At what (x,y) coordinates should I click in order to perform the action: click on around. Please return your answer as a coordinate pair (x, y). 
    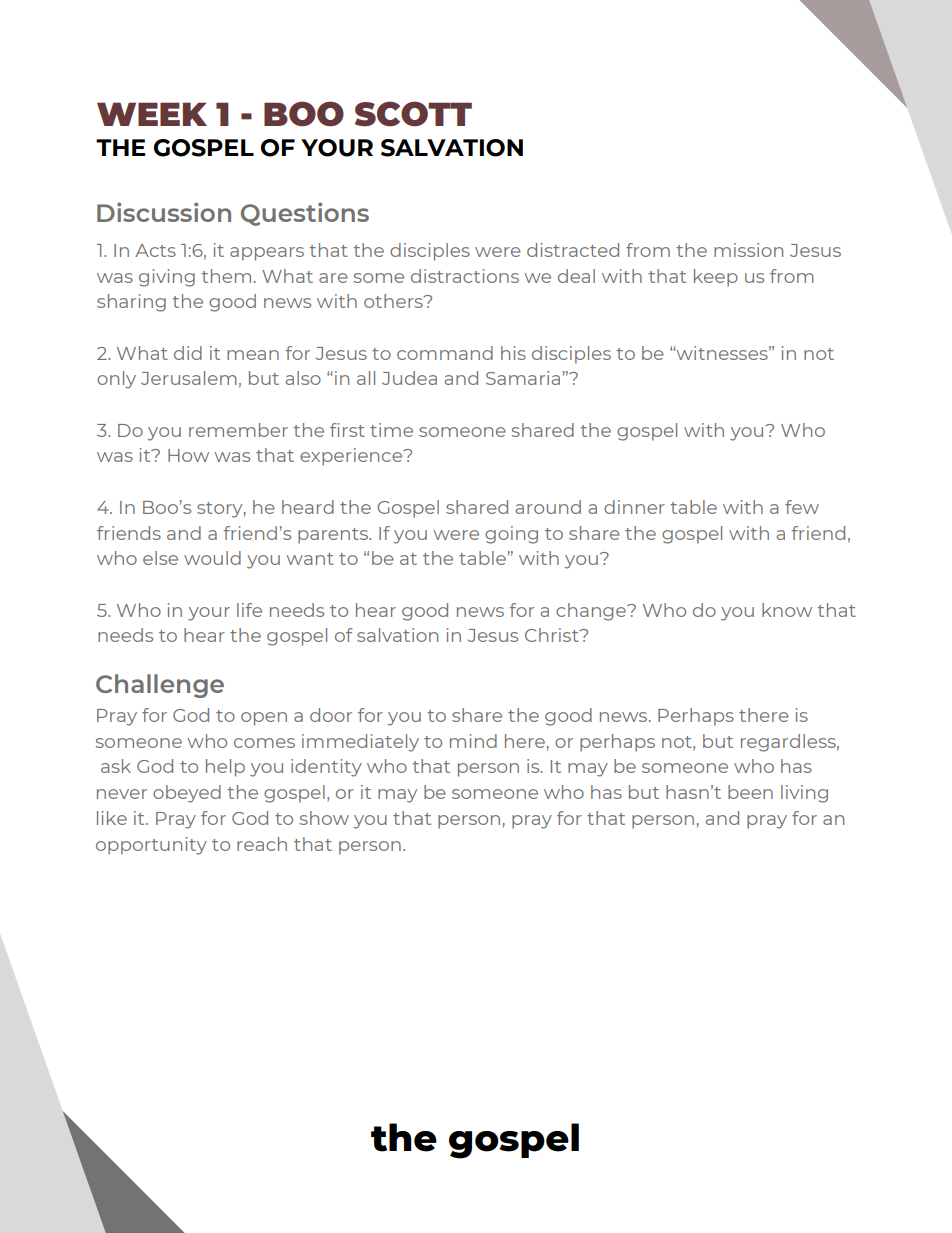
    Looking at the image, I should click on (548, 507).
